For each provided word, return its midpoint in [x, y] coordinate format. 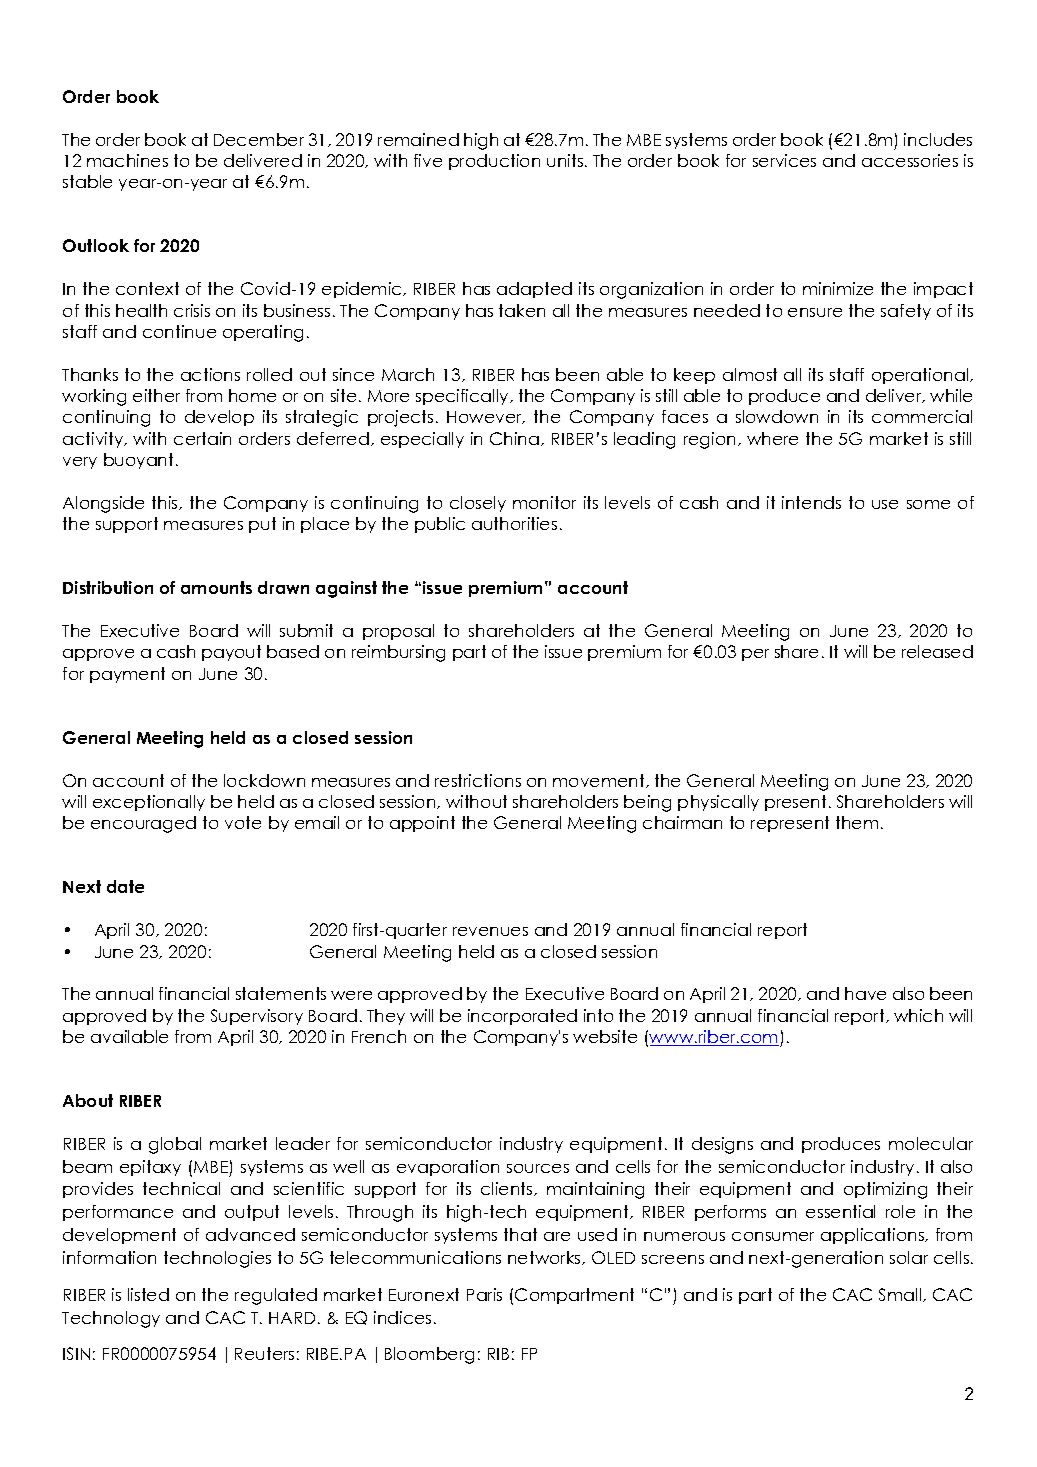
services [784, 160]
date [125, 886]
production [494, 162]
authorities [514, 523]
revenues [490, 931]
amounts [216, 587]
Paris [484, 1294]
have [865, 993]
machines [127, 160]
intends [811, 502]
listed [148, 1294]
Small [901, 1295]
